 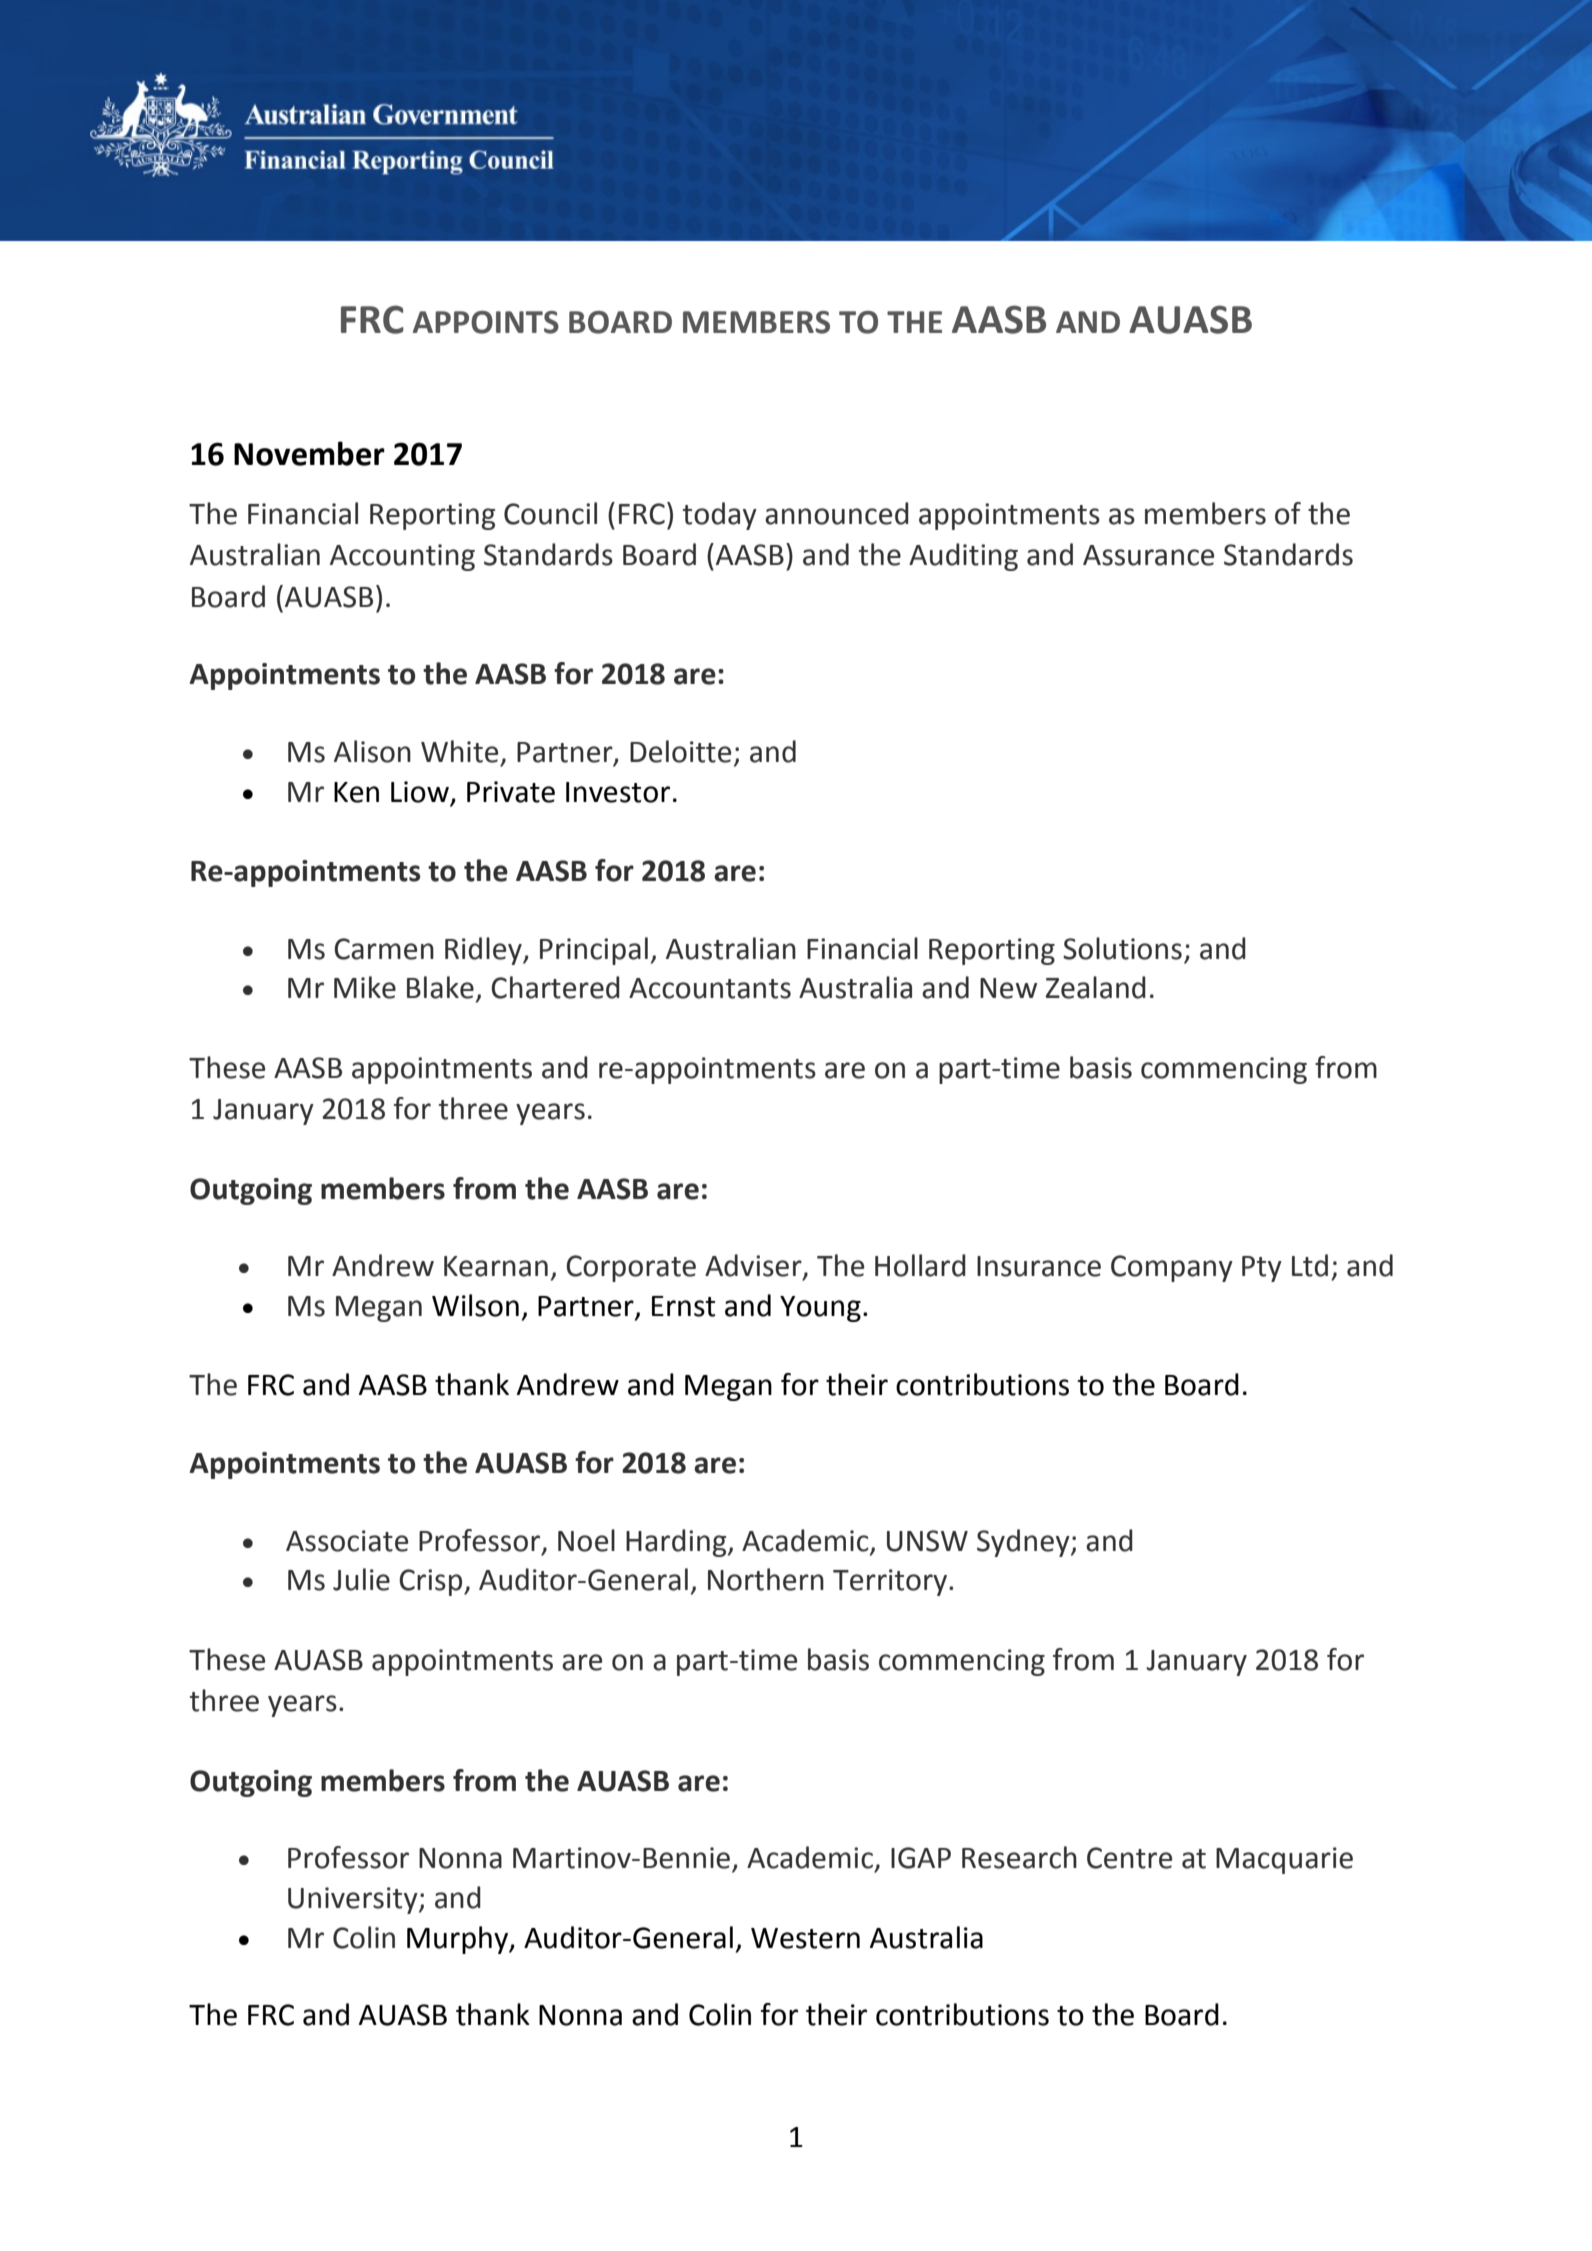 I want to click on Assurance, so click(x=1148, y=555).
